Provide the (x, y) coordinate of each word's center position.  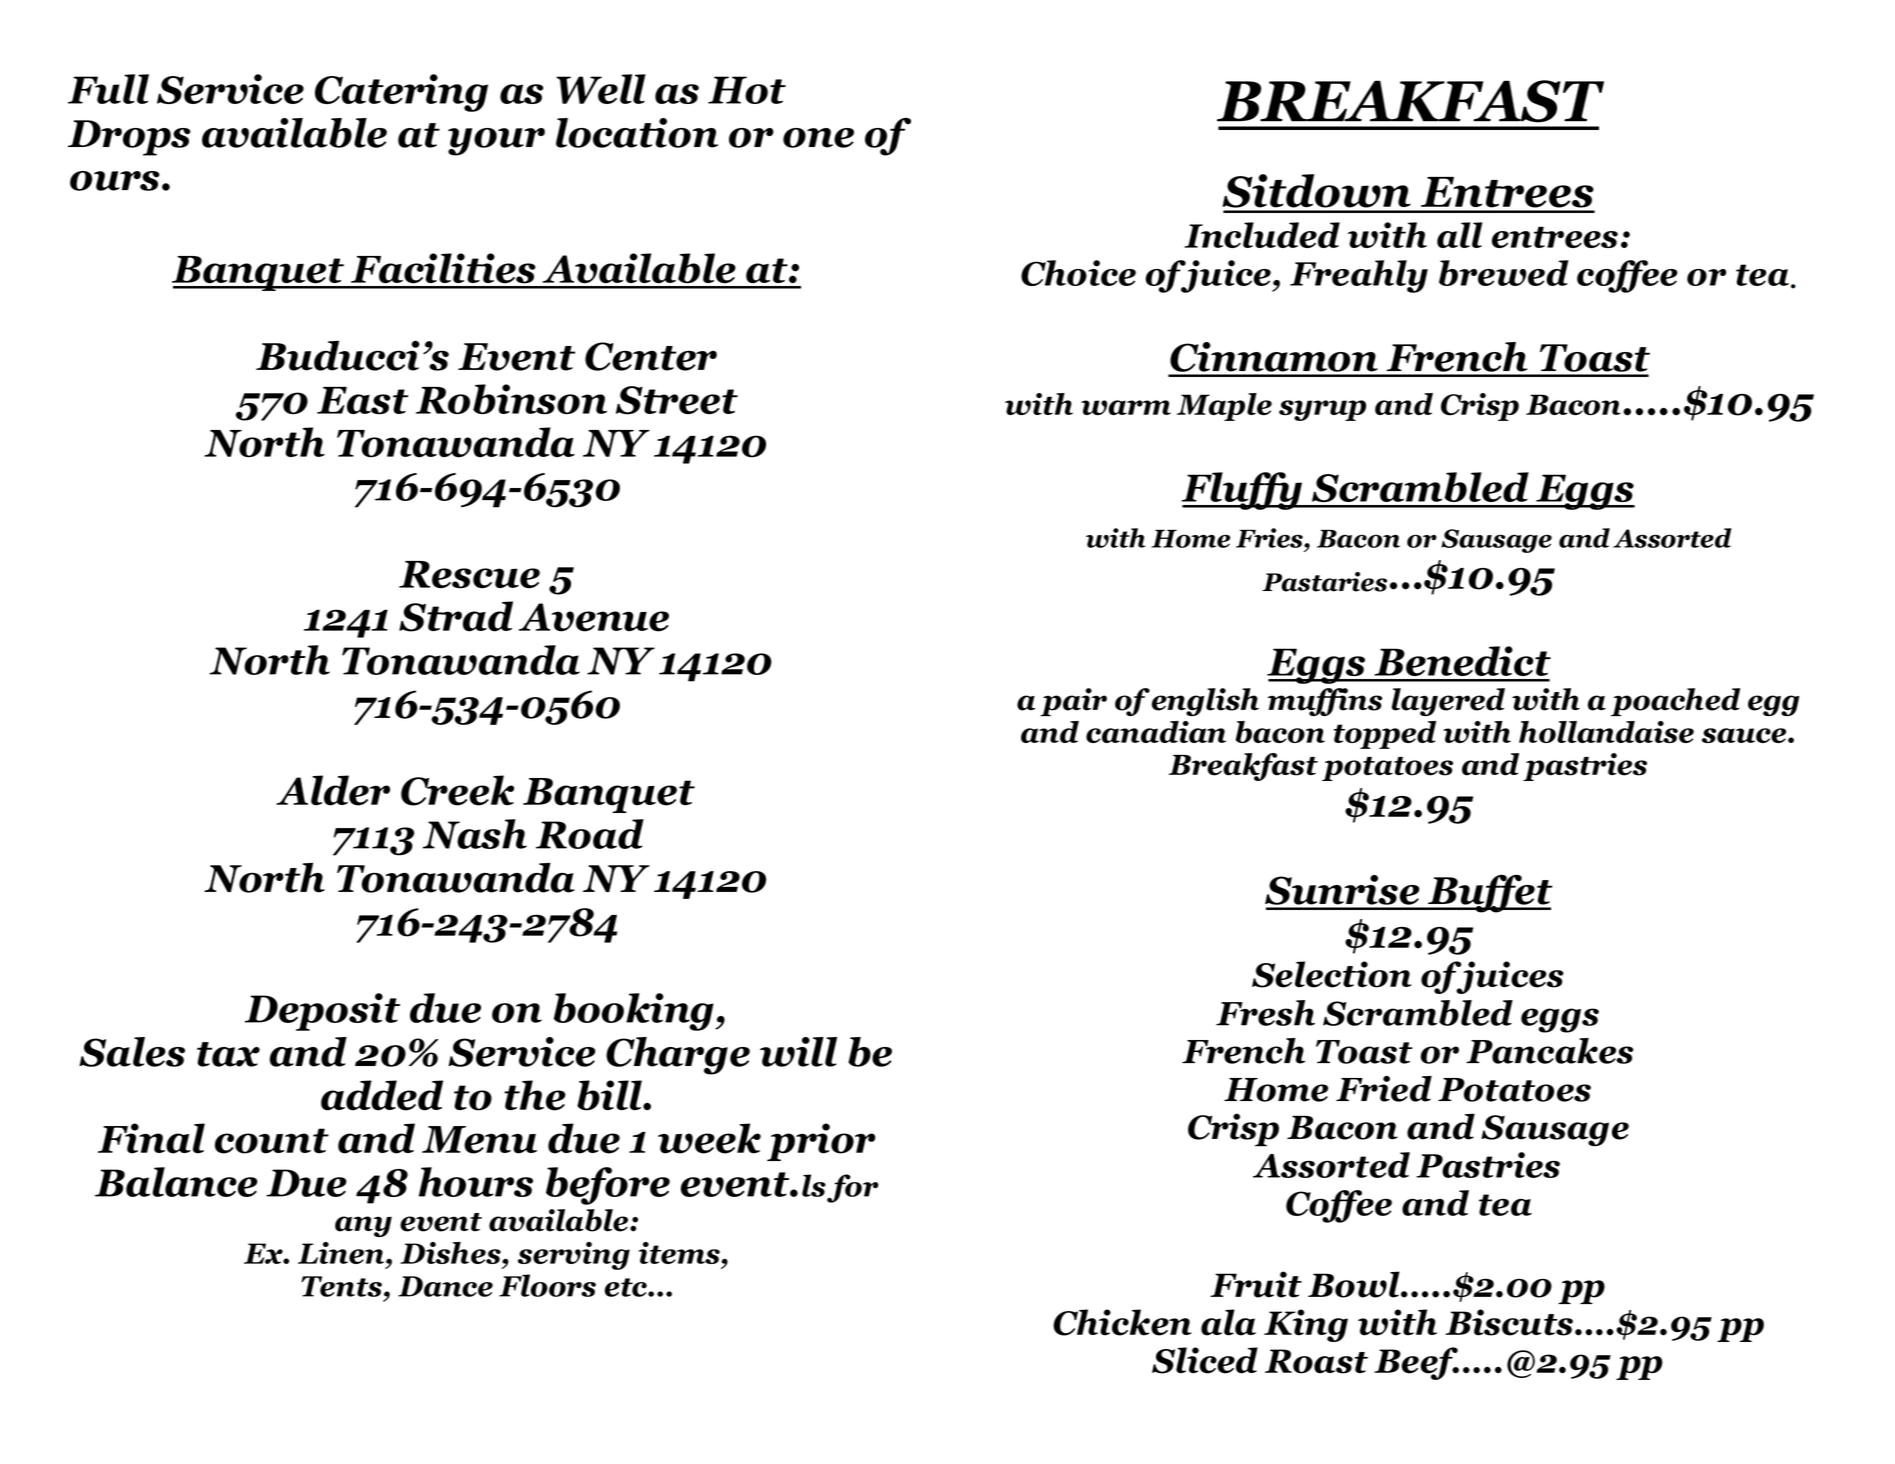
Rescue (469, 575)
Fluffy (1243, 491)
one (818, 138)
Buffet (1489, 894)
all (1459, 235)
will (798, 1052)
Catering (401, 93)
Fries (1270, 538)
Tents (341, 1286)
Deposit (322, 1012)
